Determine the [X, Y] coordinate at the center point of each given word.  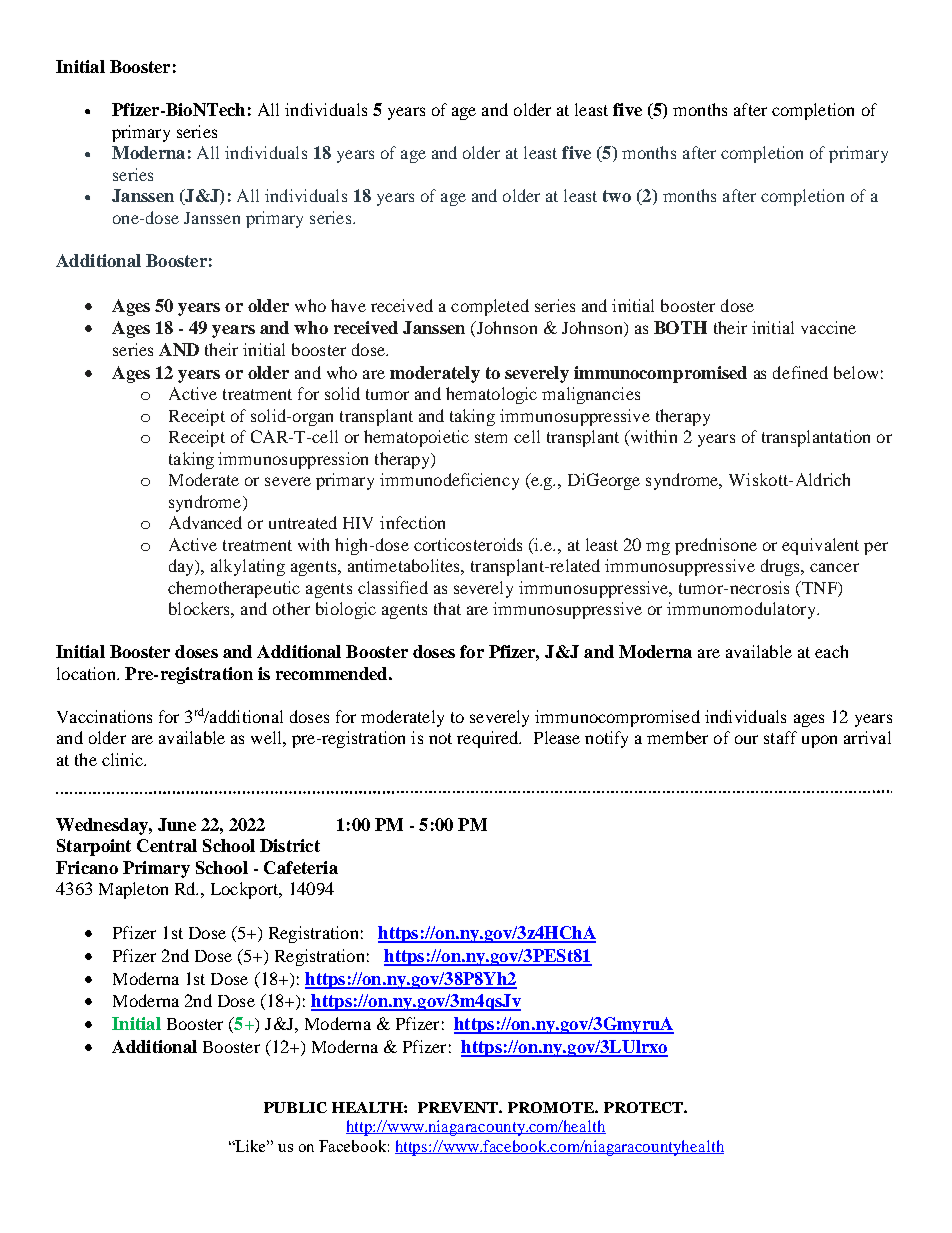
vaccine [828, 327]
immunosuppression [293, 460]
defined [800, 372]
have [348, 305]
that [447, 608]
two [617, 196]
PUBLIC [295, 1107]
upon [819, 741]
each [831, 651]
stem [491, 437]
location [87, 673]
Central [167, 845]
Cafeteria [301, 867]
